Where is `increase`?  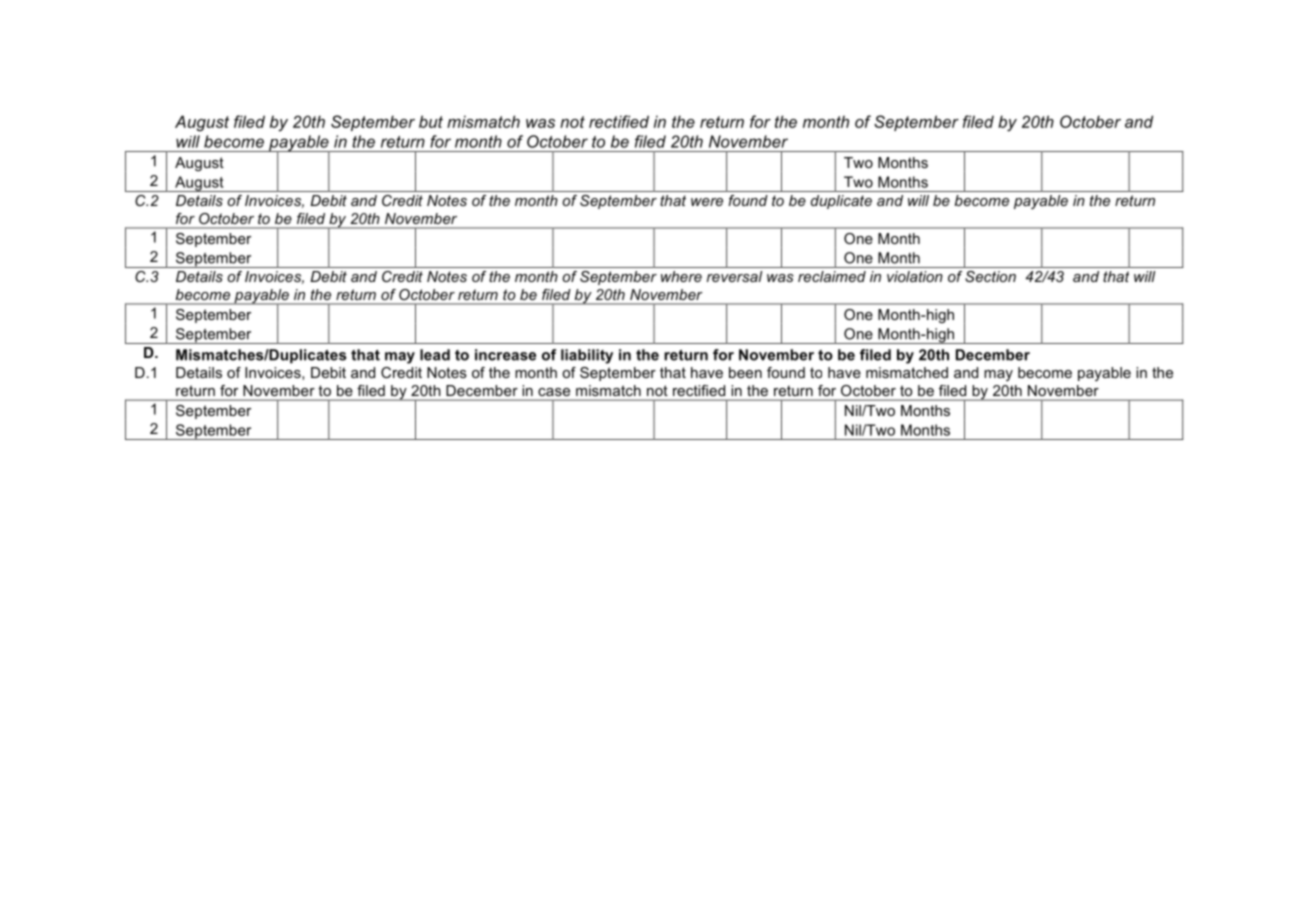 increase is located at coordinates (505, 355).
